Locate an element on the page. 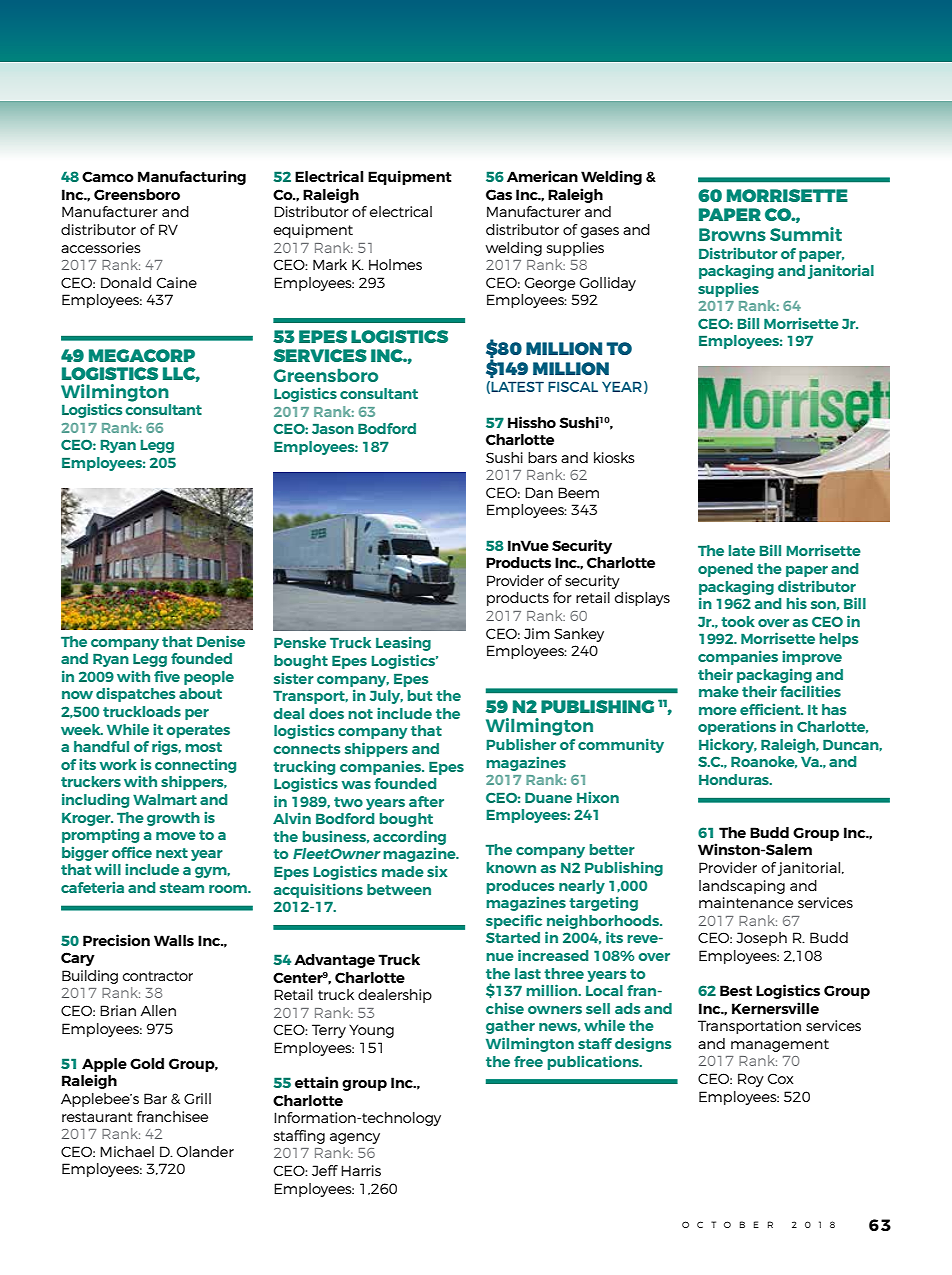  five is located at coordinates (167, 676).
